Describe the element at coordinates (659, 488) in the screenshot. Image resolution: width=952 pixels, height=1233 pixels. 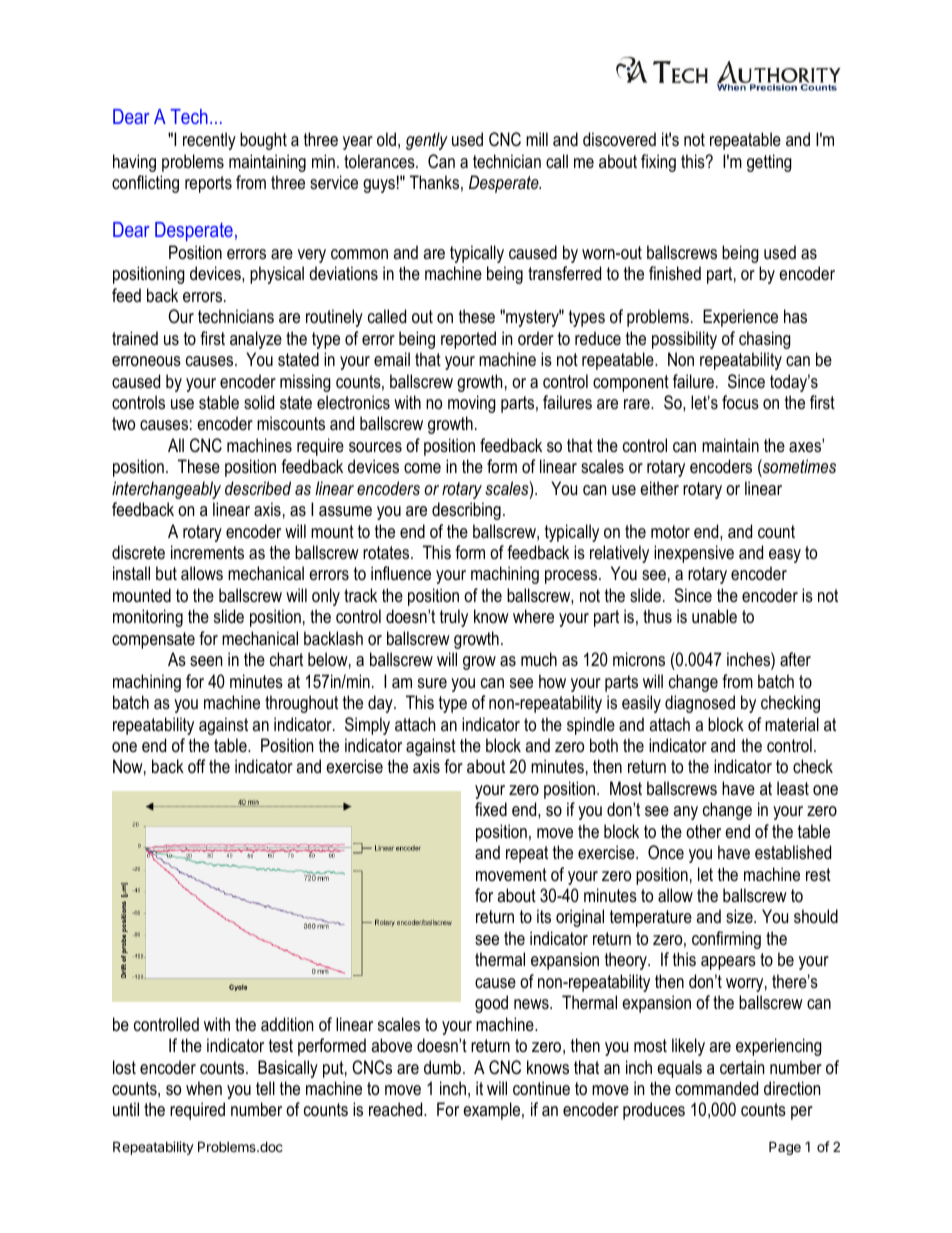
I see `either` at that location.
